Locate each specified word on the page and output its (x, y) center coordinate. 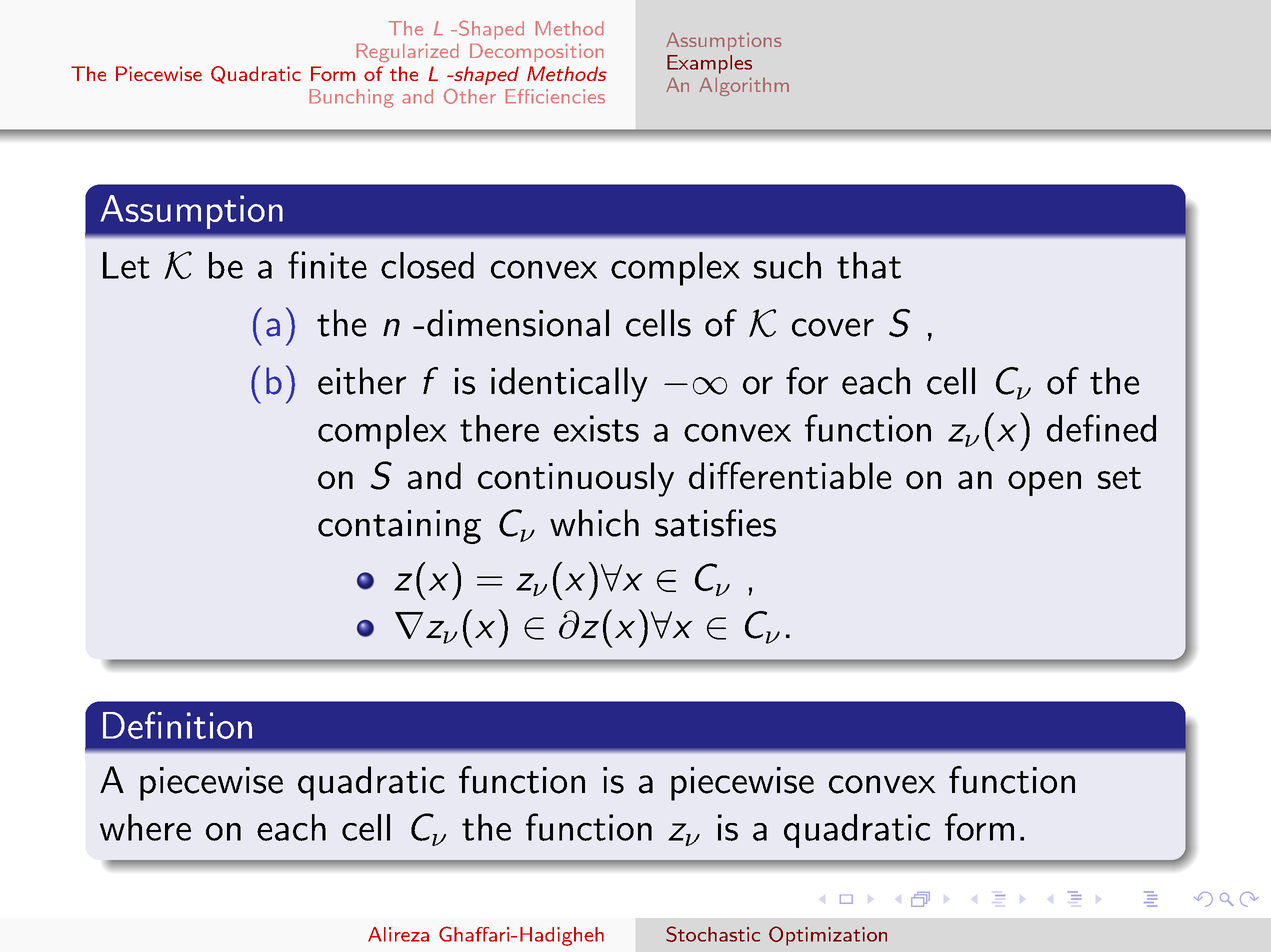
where (145, 827)
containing (399, 527)
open (1044, 483)
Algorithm (744, 86)
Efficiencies (555, 96)
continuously (576, 479)
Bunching (351, 98)
